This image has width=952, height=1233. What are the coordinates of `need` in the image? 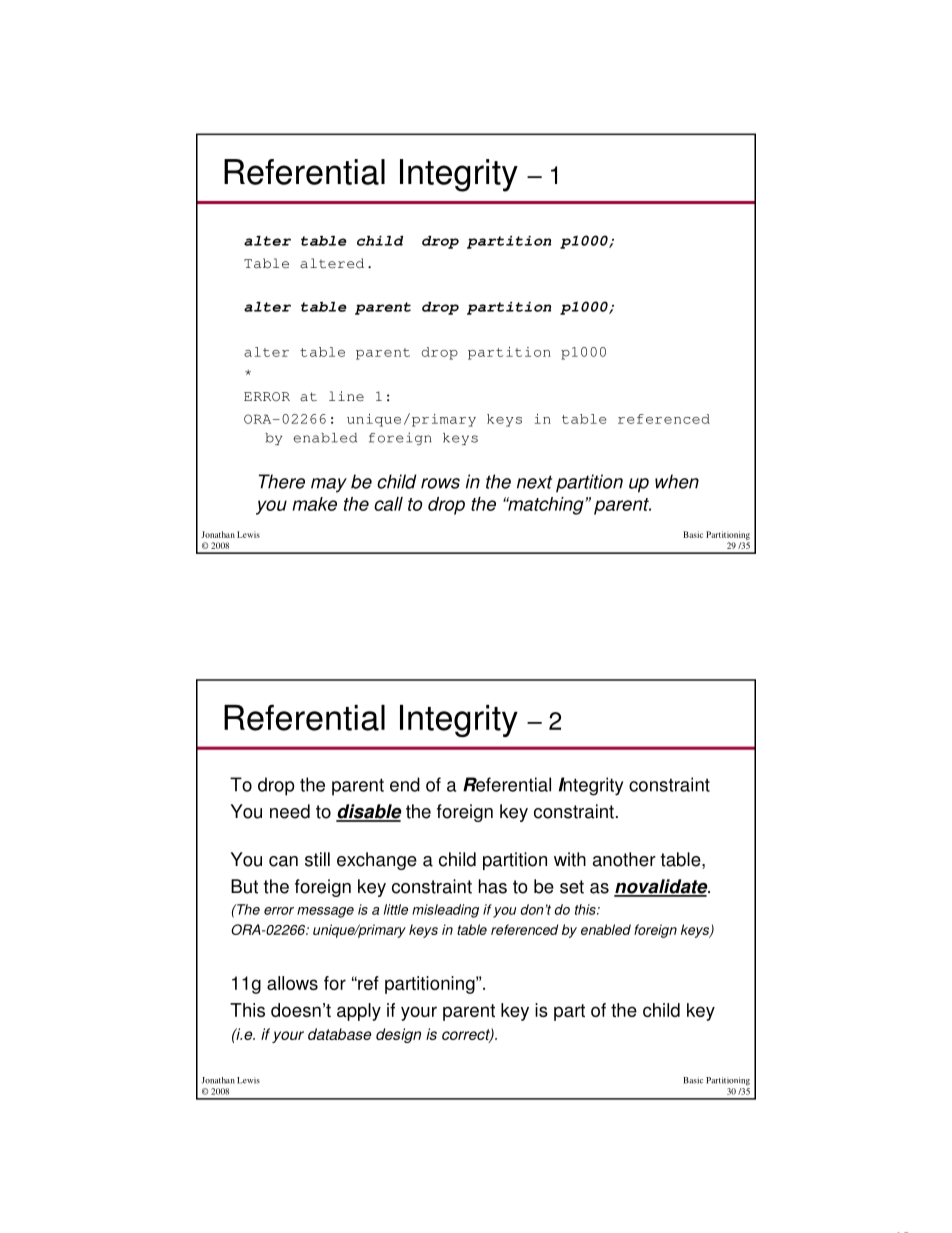 It's located at (290, 811).
